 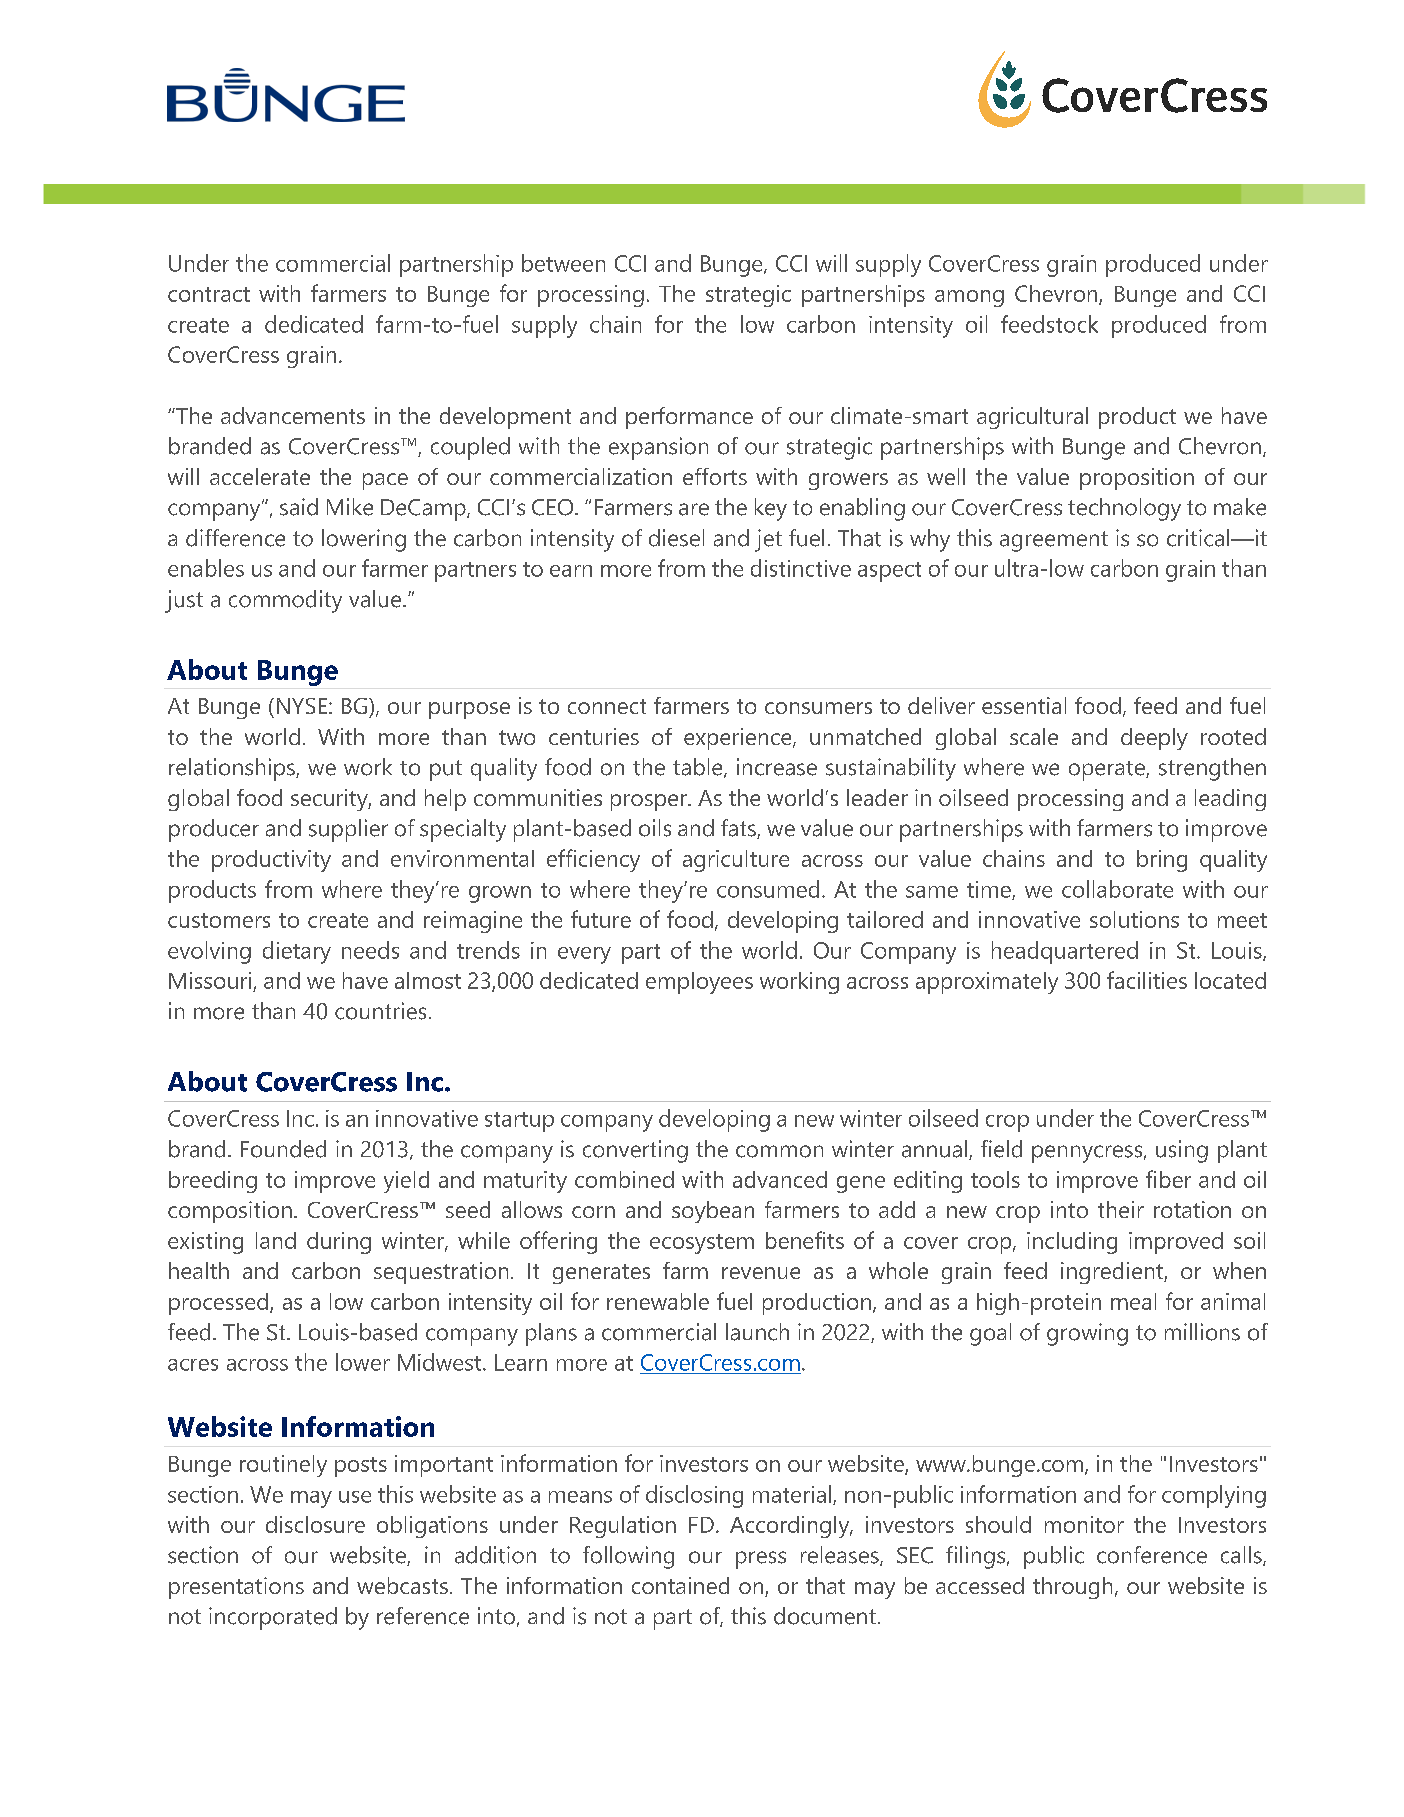 What do you see at coordinates (699, 983) in the page?
I see `employees` at bounding box center [699, 983].
